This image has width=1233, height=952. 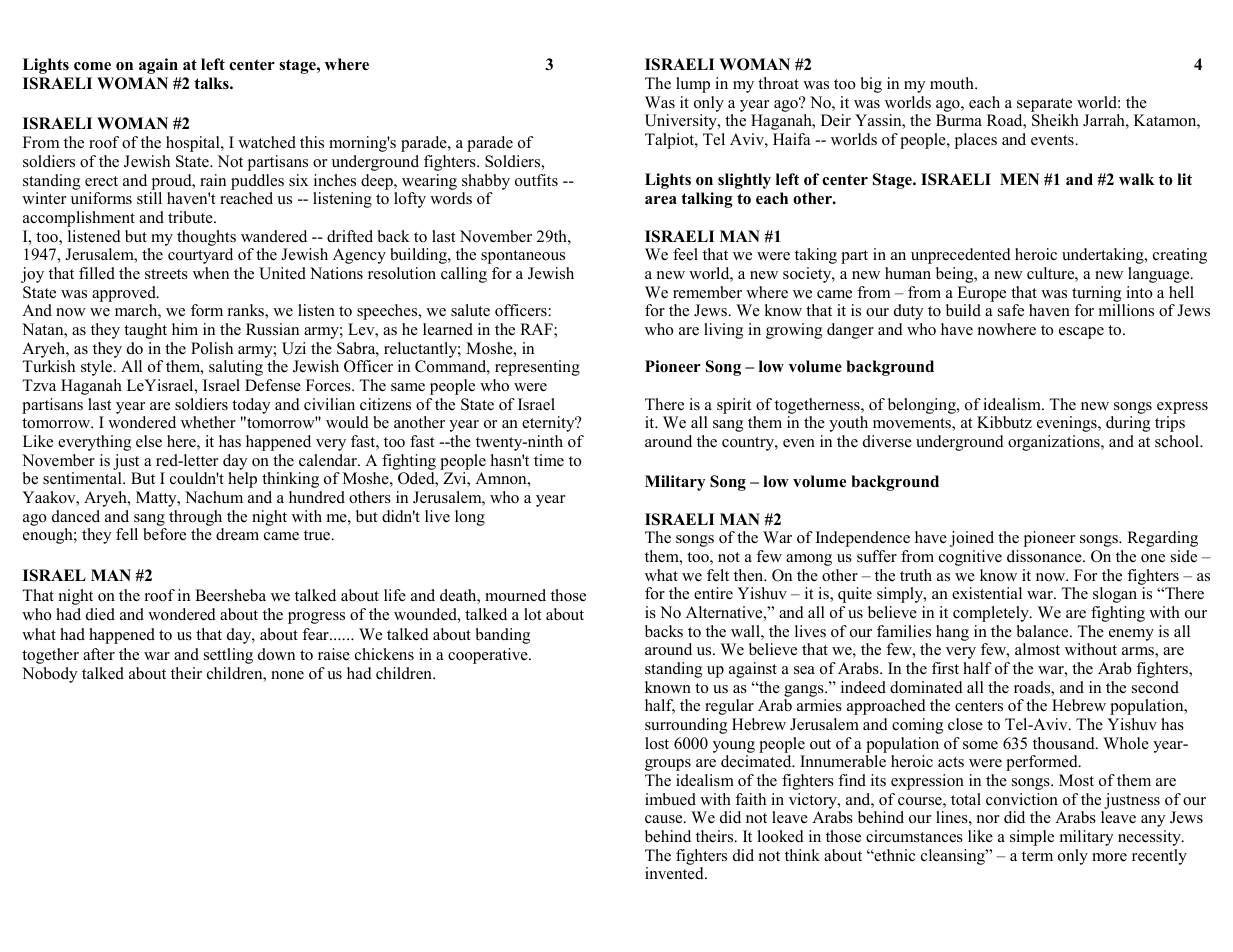 What do you see at coordinates (1037, 856) in the image?
I see `term` at bounding box center [1037, 856].
